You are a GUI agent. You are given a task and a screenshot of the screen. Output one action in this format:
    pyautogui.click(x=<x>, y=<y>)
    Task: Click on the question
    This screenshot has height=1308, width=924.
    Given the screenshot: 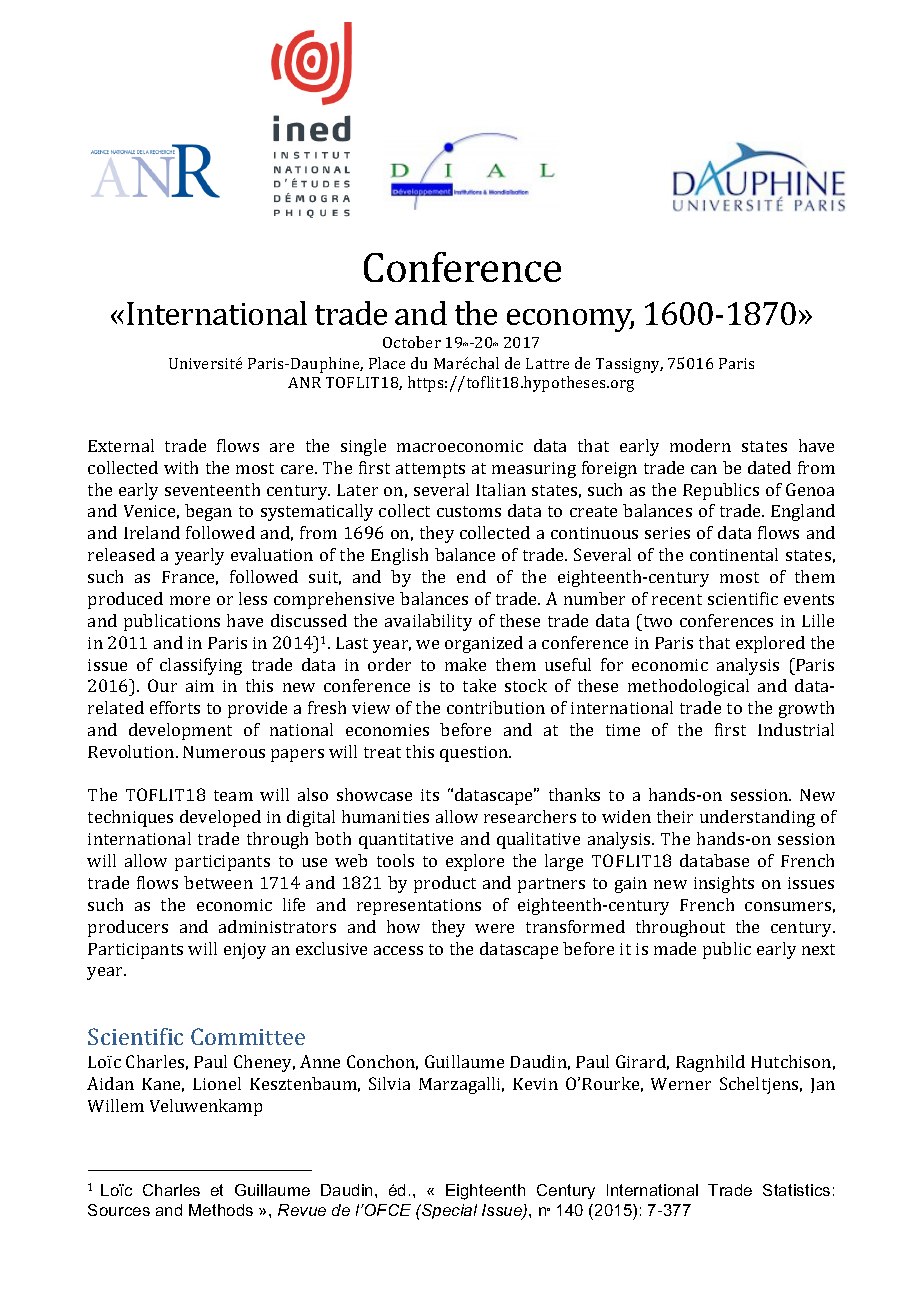 What is the action you would take?
    pyautogui.click(x=475, y=754)
